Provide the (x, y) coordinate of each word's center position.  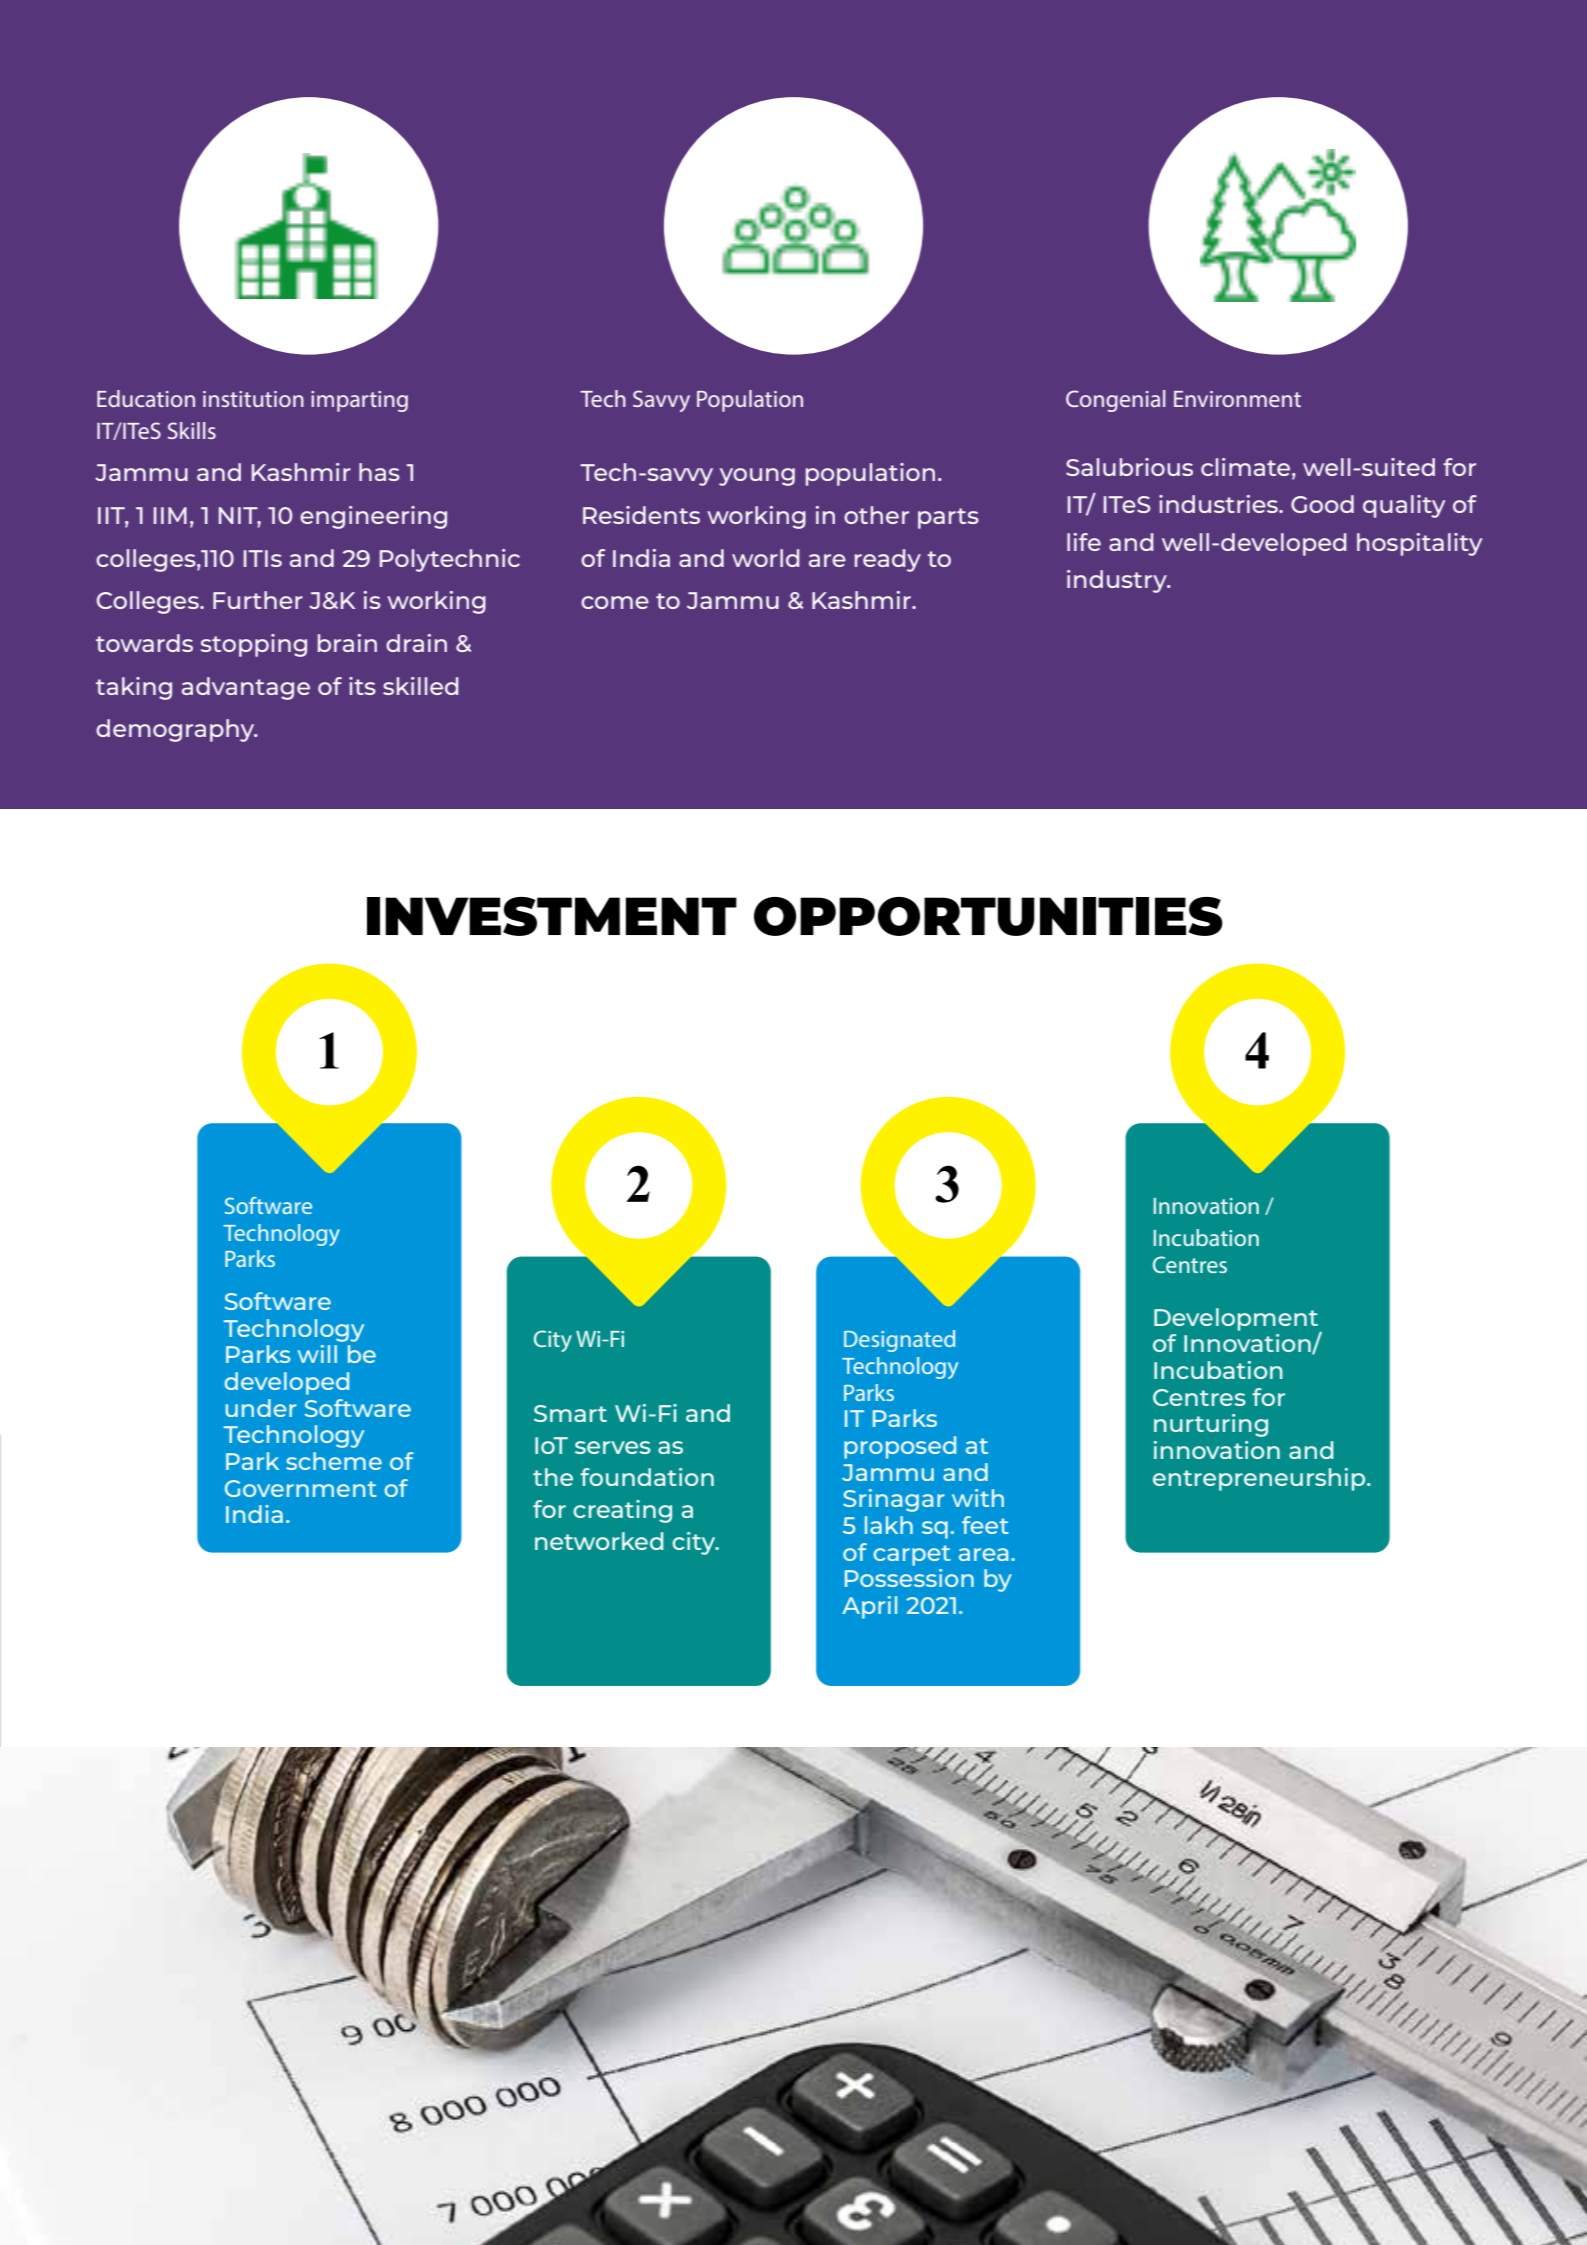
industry (1118, 581)
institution (253, 399)
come (615, 602)
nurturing (1211, 1425)
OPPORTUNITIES (988, 916)
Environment (1237, 399)
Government (301, 1488)
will (317, 1354)
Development (1237, 1320)
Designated (899, 1341)
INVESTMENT (552, 916)
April (869, 1607)
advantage (246, 688)
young (757, 477)
